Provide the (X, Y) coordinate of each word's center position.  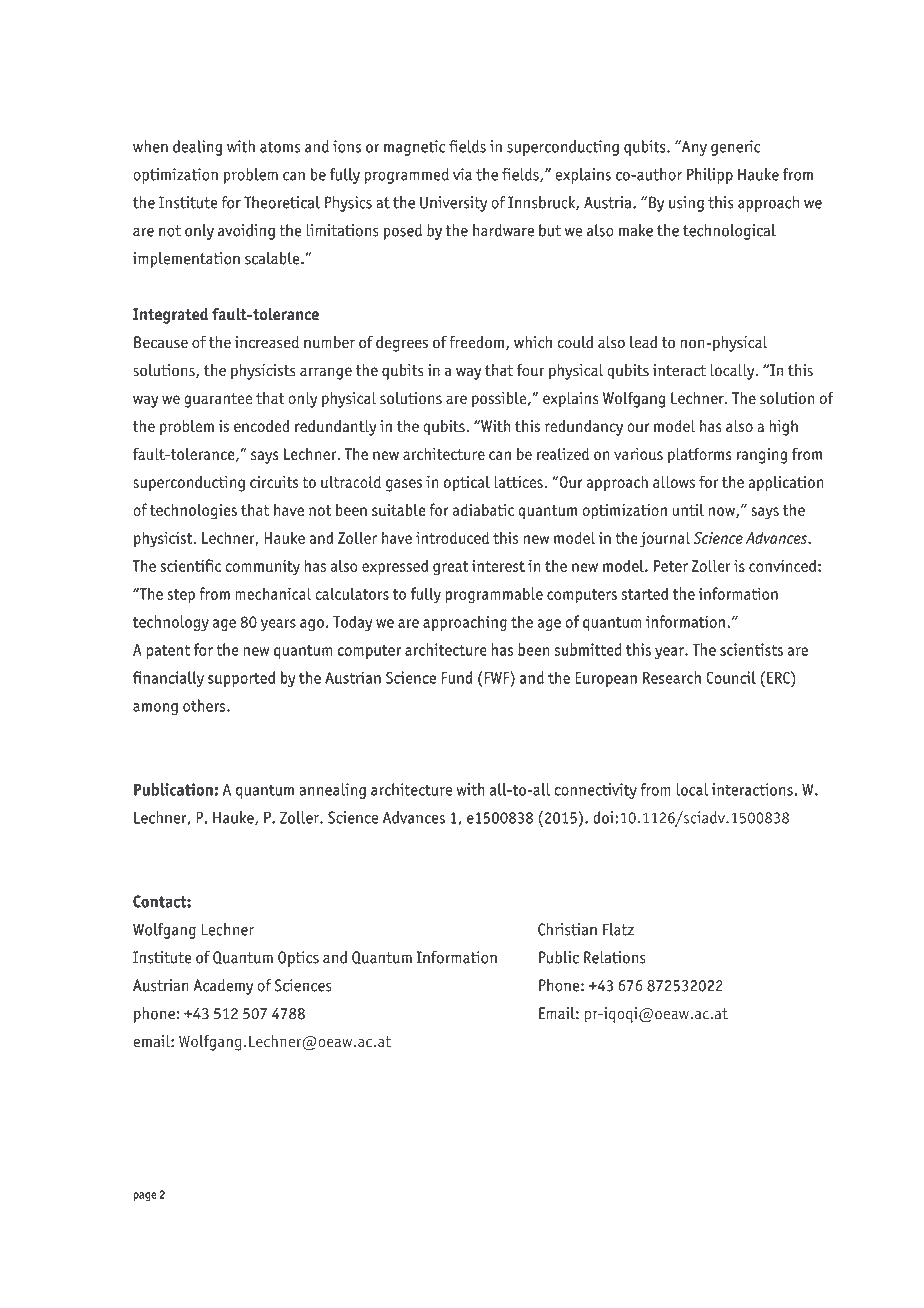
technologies (193, 511)
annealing (332, 791)
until (688, 509)
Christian (567, 929)
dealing (197, 148)
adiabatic (483, 509)
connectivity (595, 791)
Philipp (710, 176)
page (145, 1196)
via (462, 174)
